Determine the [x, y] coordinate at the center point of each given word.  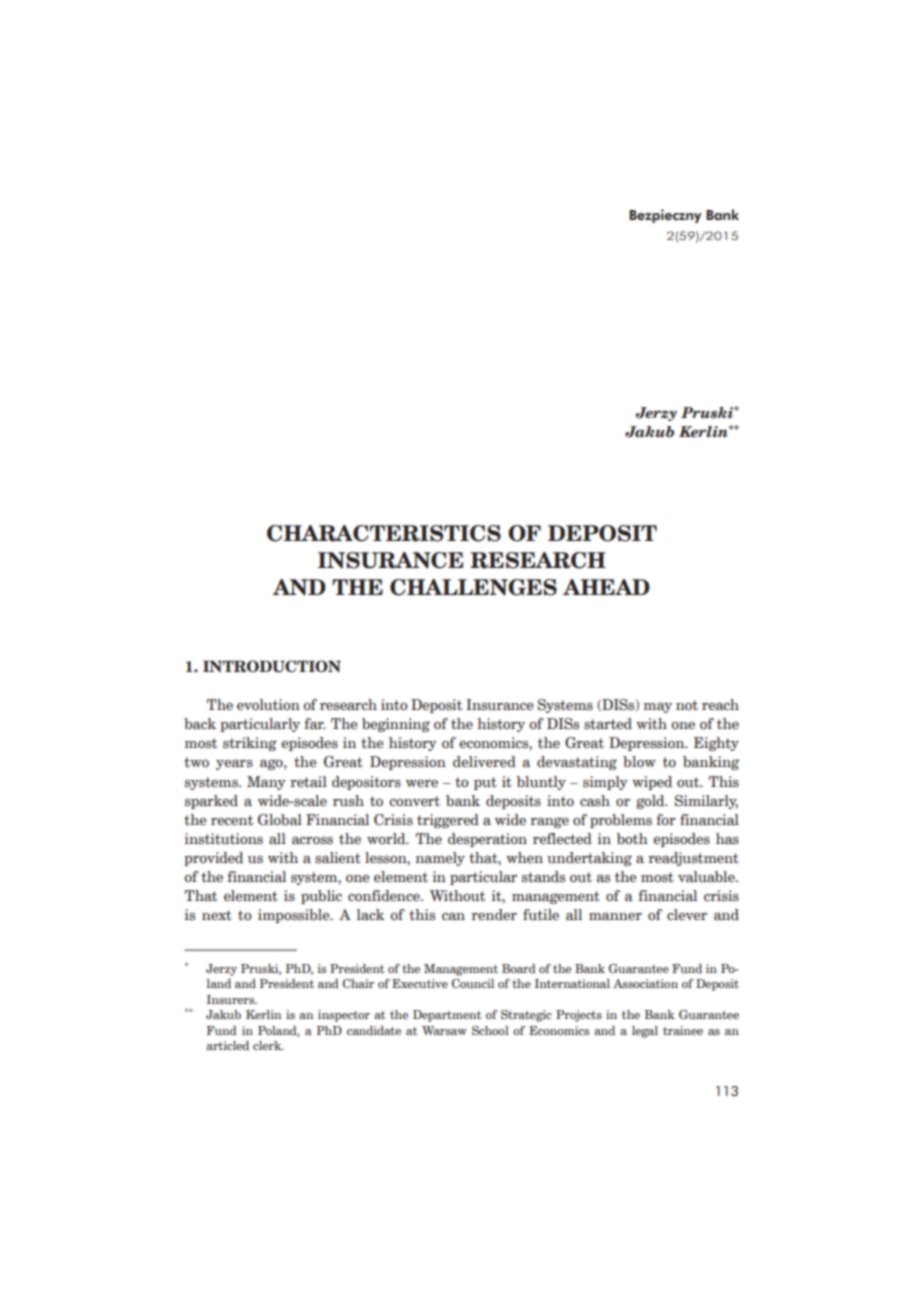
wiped [652, 783]
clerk [268, 1045]
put [485, 783]
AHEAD [606, 587]
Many [266, 783]
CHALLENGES [473, 587]
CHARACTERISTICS [384, 533]
